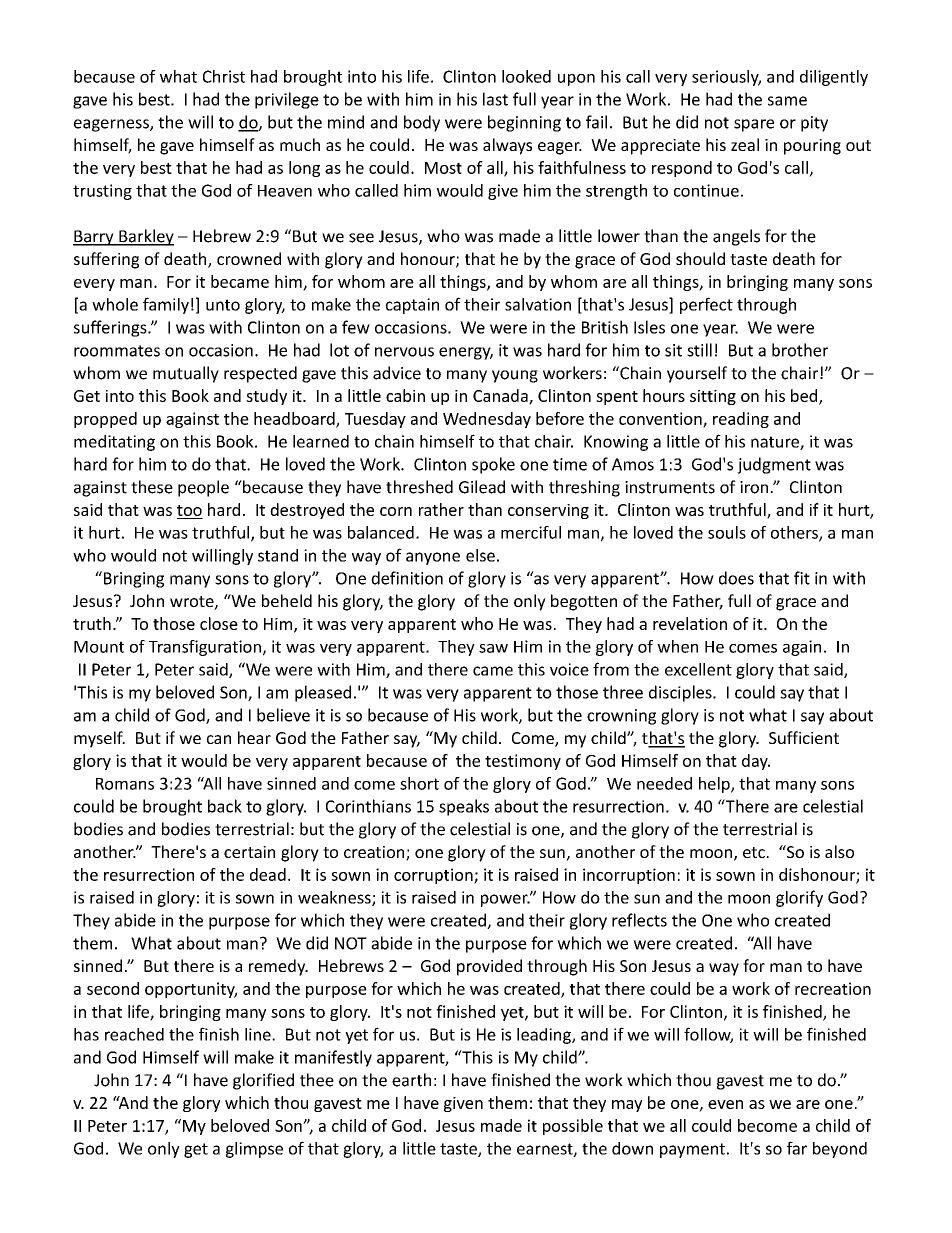 Image resolution: width=952 pixels, height=1233 pixels. Describe the element at coordinates (495, 99) in the image. I see `last` at that location.
